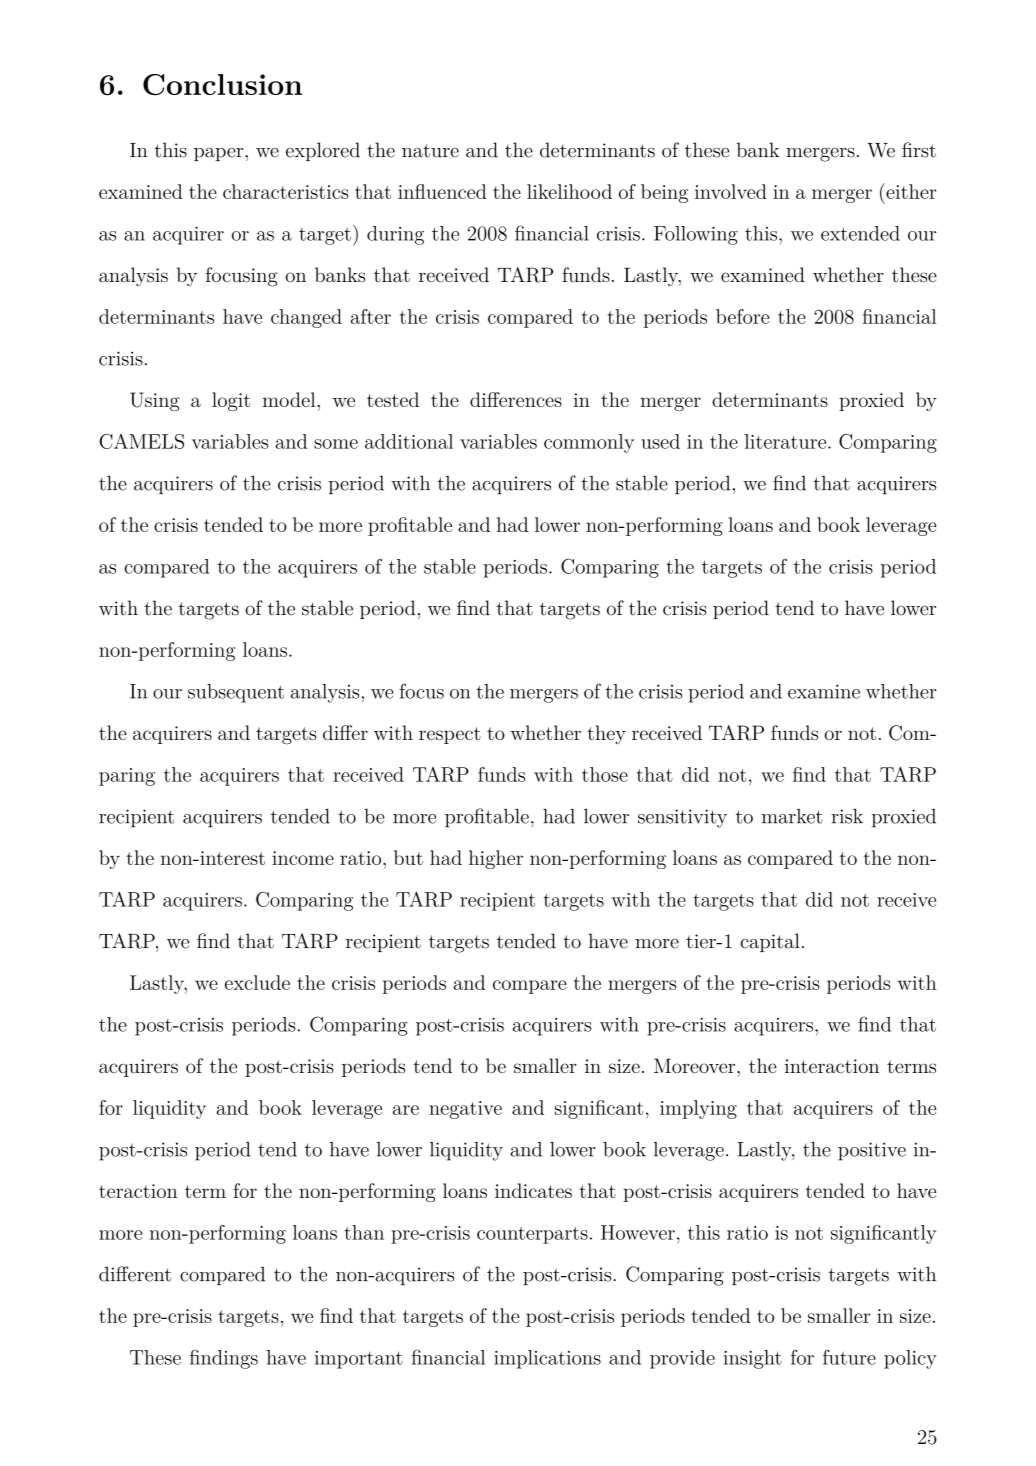 This screenshot has height=1466, width=1036. What do you see at coordinates (323, 151) in the screenshot?
I see `explored` at bounding box center [323, 151].
